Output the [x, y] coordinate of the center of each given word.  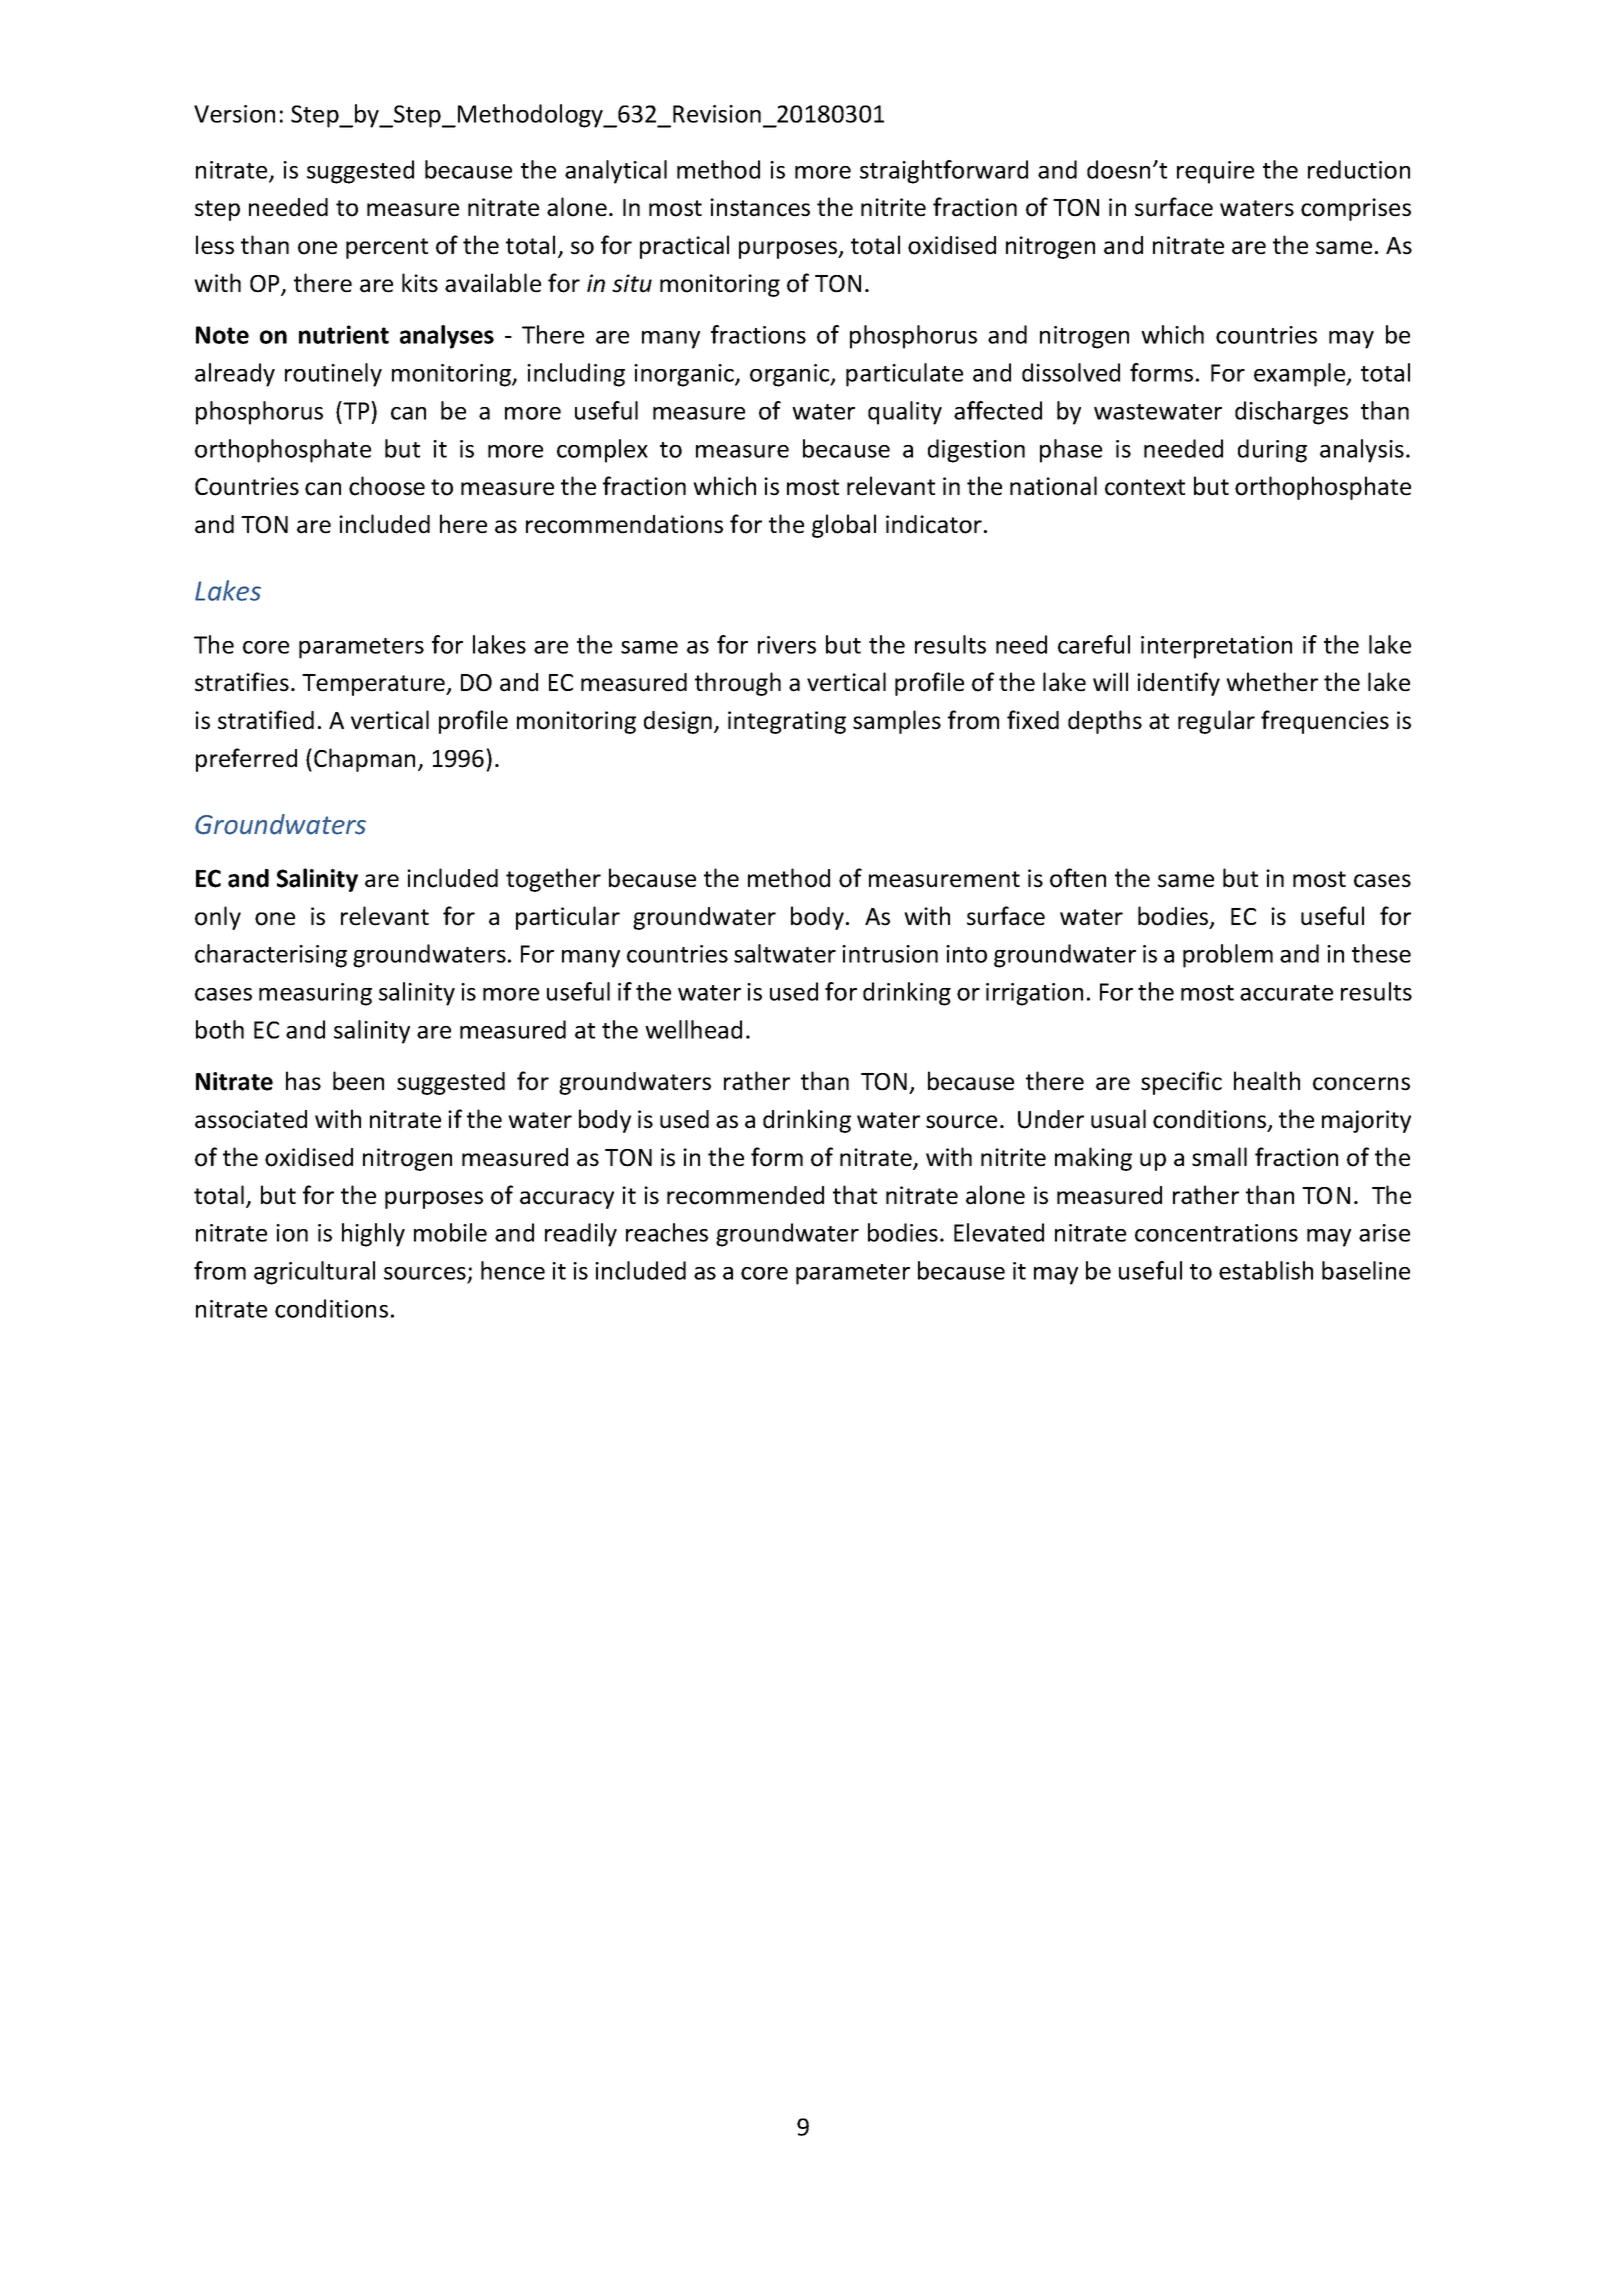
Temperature [375, 685]
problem [1228, 956]
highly [373, 1235]
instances [760, 207]
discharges [1291, 413]
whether [1272, 682]
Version [234, 114]
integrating [787, 722]
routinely [333, 375]
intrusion [890, 954]
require [1215, 172]
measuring [315, 994]
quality [905, 413]
